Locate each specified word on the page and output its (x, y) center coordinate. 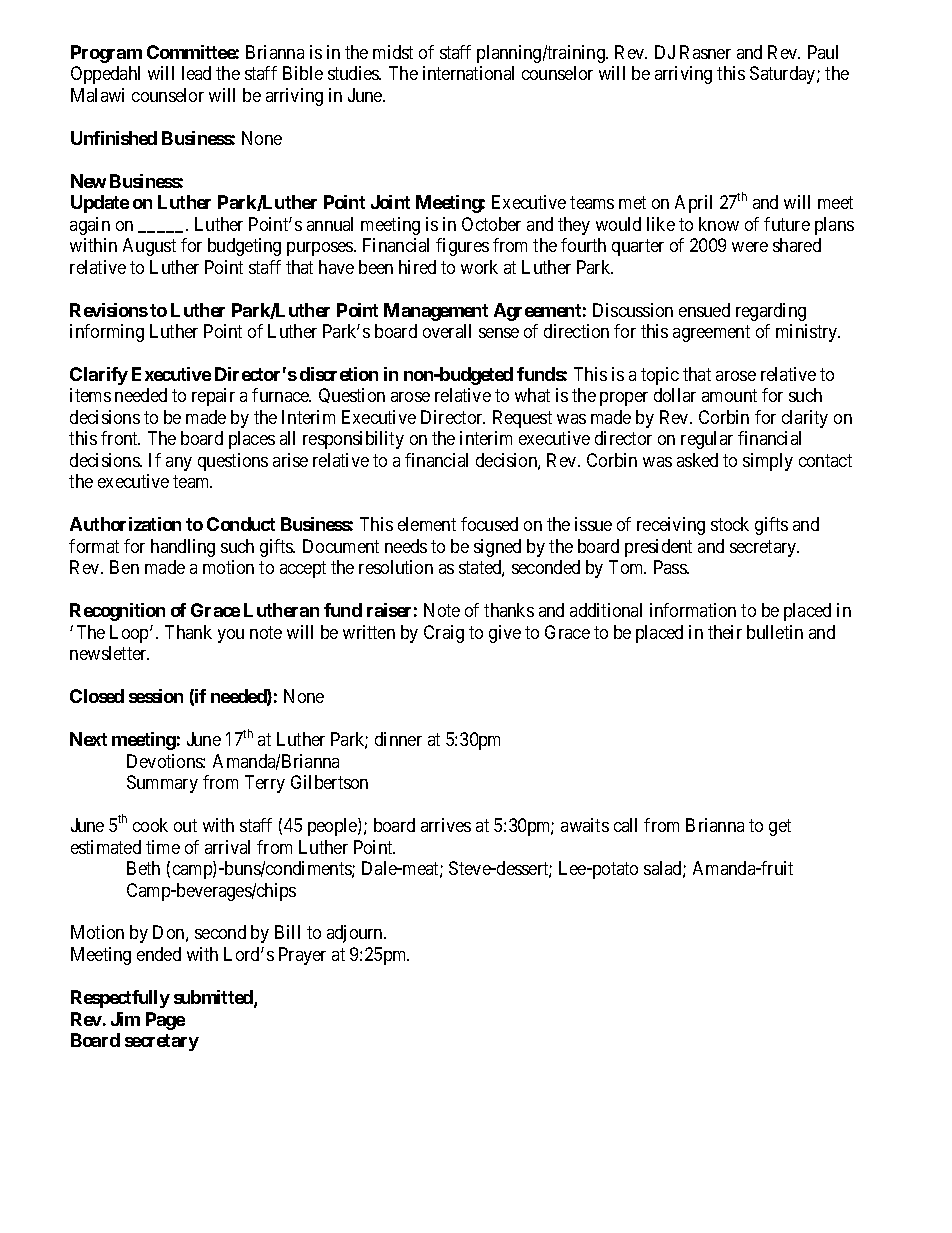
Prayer (302, 956)
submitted (214, 998)
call (625, 825)
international (468, 73)
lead (196, 73)
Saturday (784, 75)
